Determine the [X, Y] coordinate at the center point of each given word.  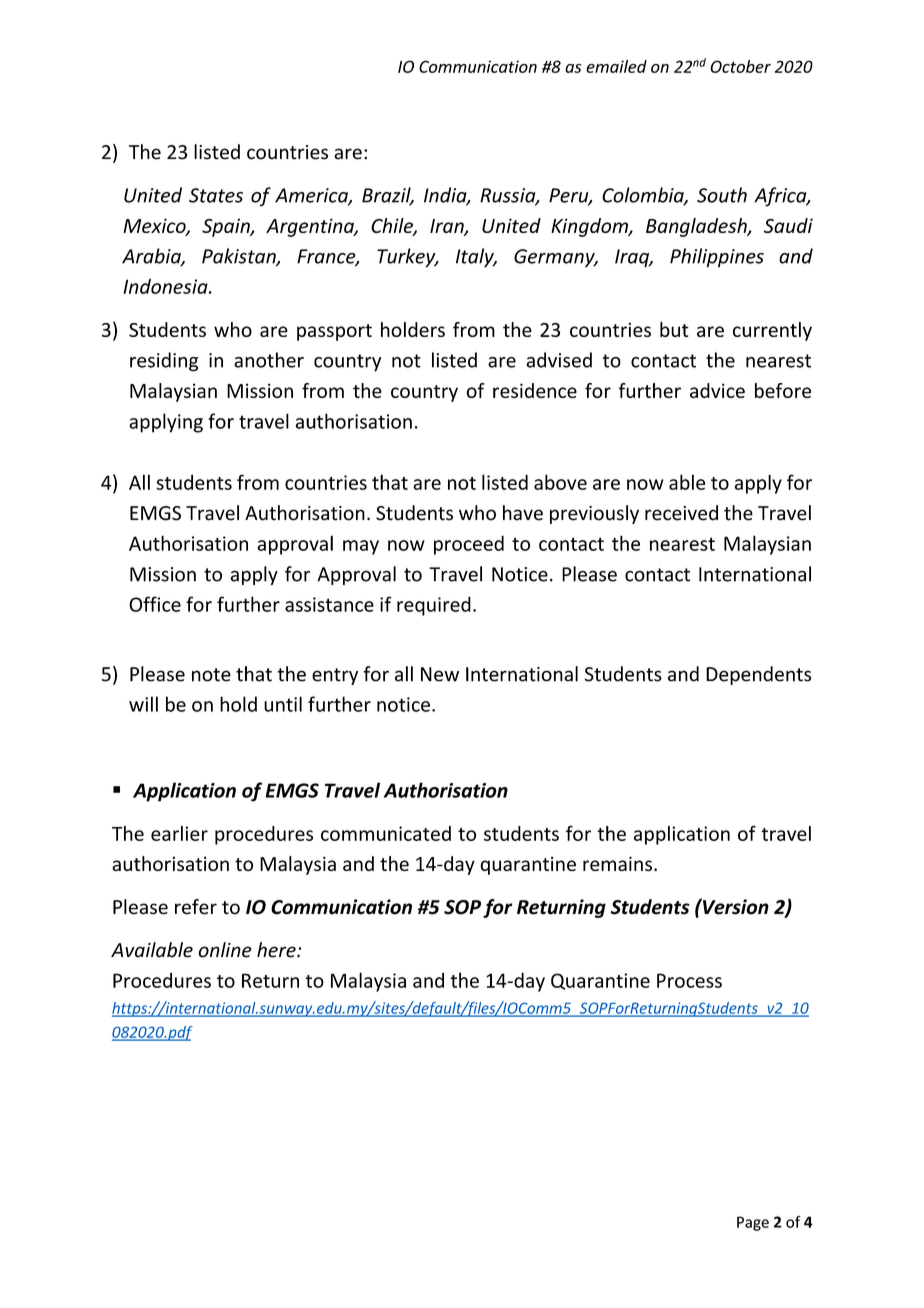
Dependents [759, 675]
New [440, 674]
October [740, 66]
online [225, 950]
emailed [616, 66]
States [216, 195]
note [211, 675]
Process [689, 980]
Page [753, 1223]
